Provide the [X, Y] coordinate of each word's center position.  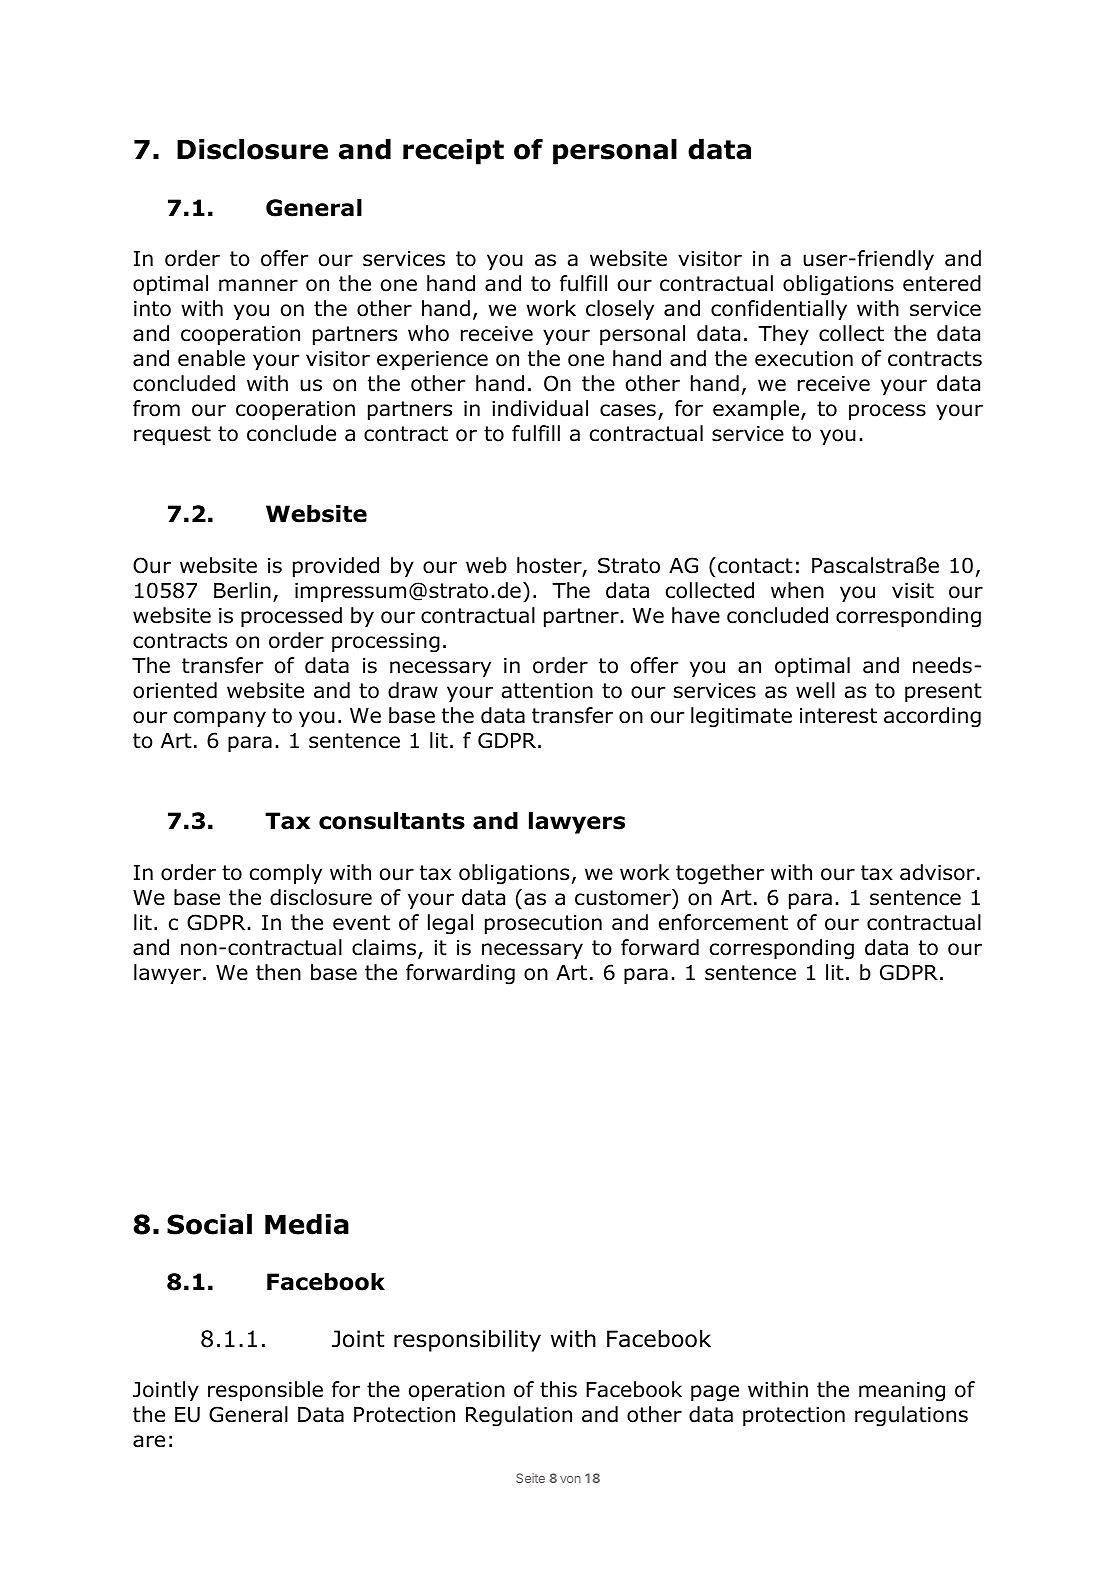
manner [258, 285]
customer [624, 897]
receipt [453, 152]
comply [286, 874]
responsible [265, 1391]
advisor [937, 872]
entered [942, 283]
